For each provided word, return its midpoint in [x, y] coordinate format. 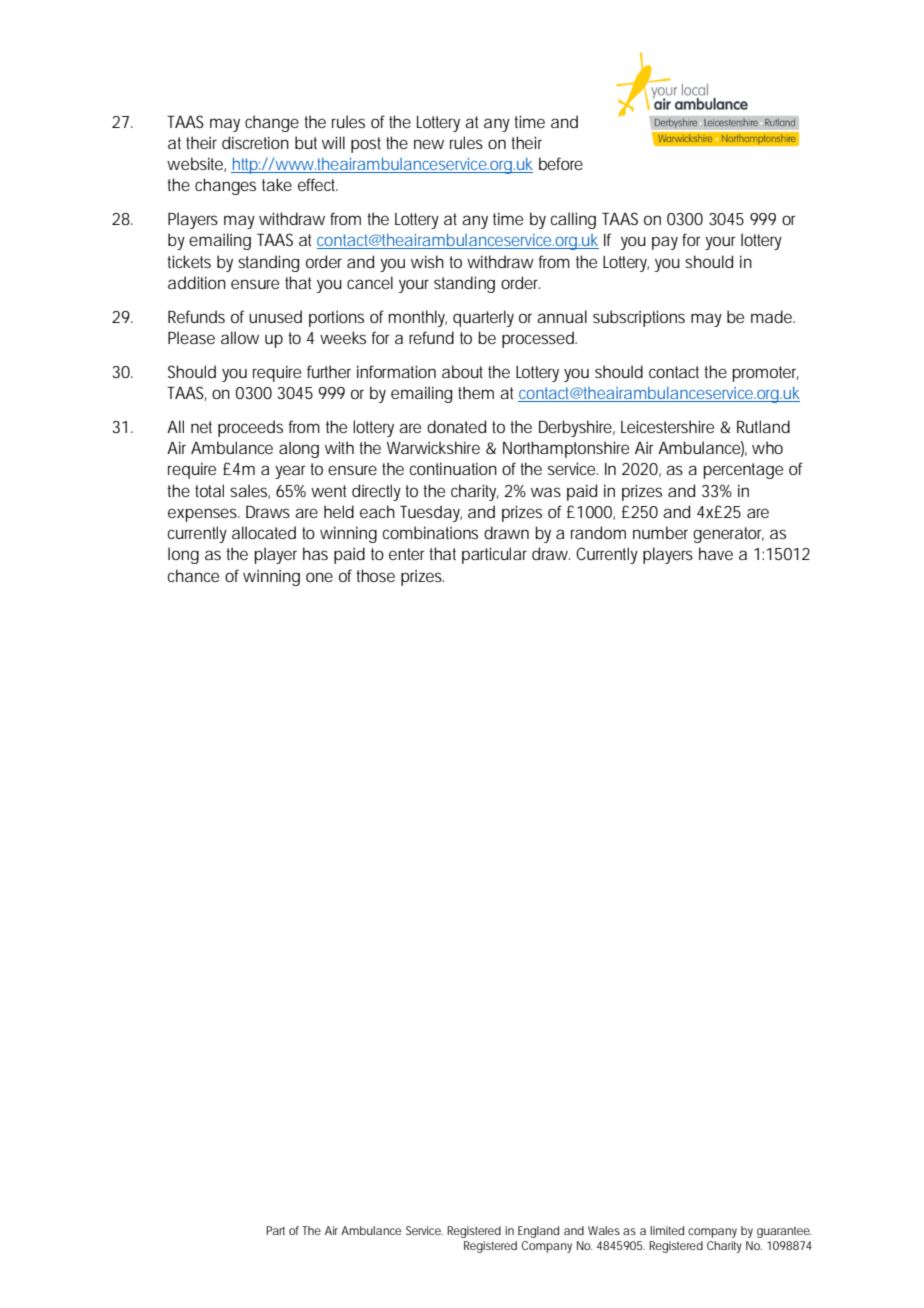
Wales [604, 1230]
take [277, 184]
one [319, 577]
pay [665, 243]
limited [667, 1230]
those [375, 575]
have [716, 553]
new [429, 144]
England [538, 1232]
